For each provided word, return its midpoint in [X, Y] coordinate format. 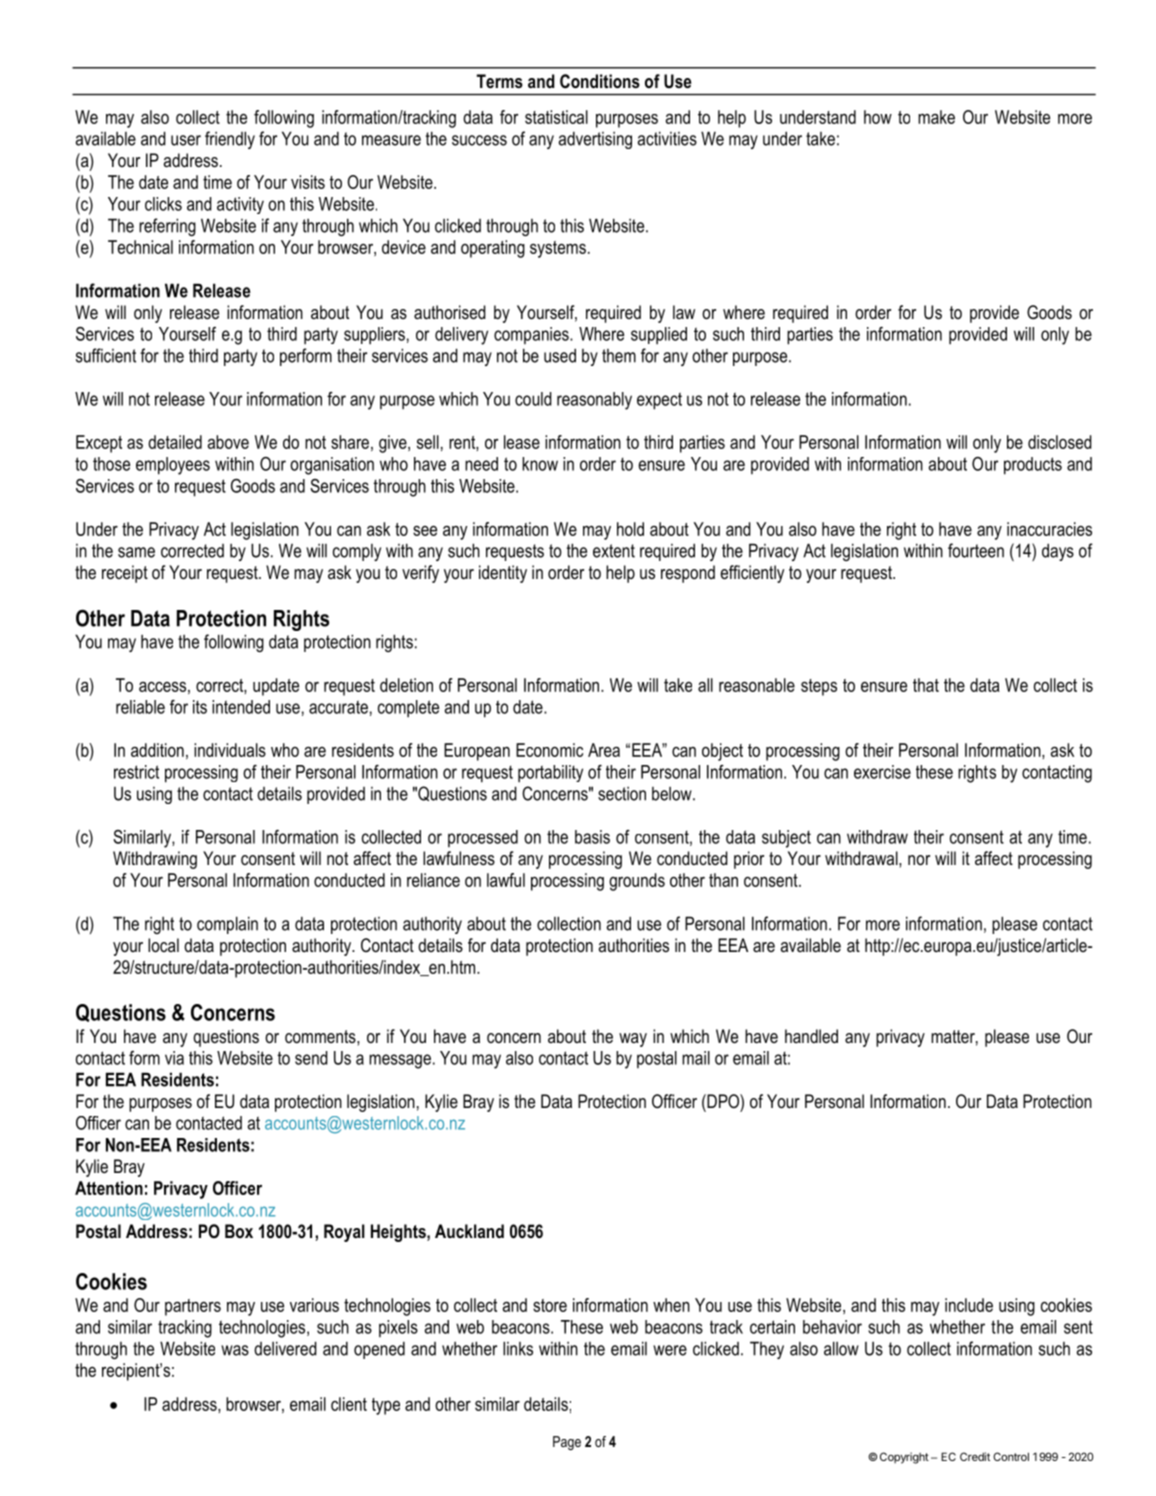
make [936, 117]
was [235, 1350]
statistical [556, 117]
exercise [882, 772]
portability [550, 774]
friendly [230, 140]
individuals [230, 750]
